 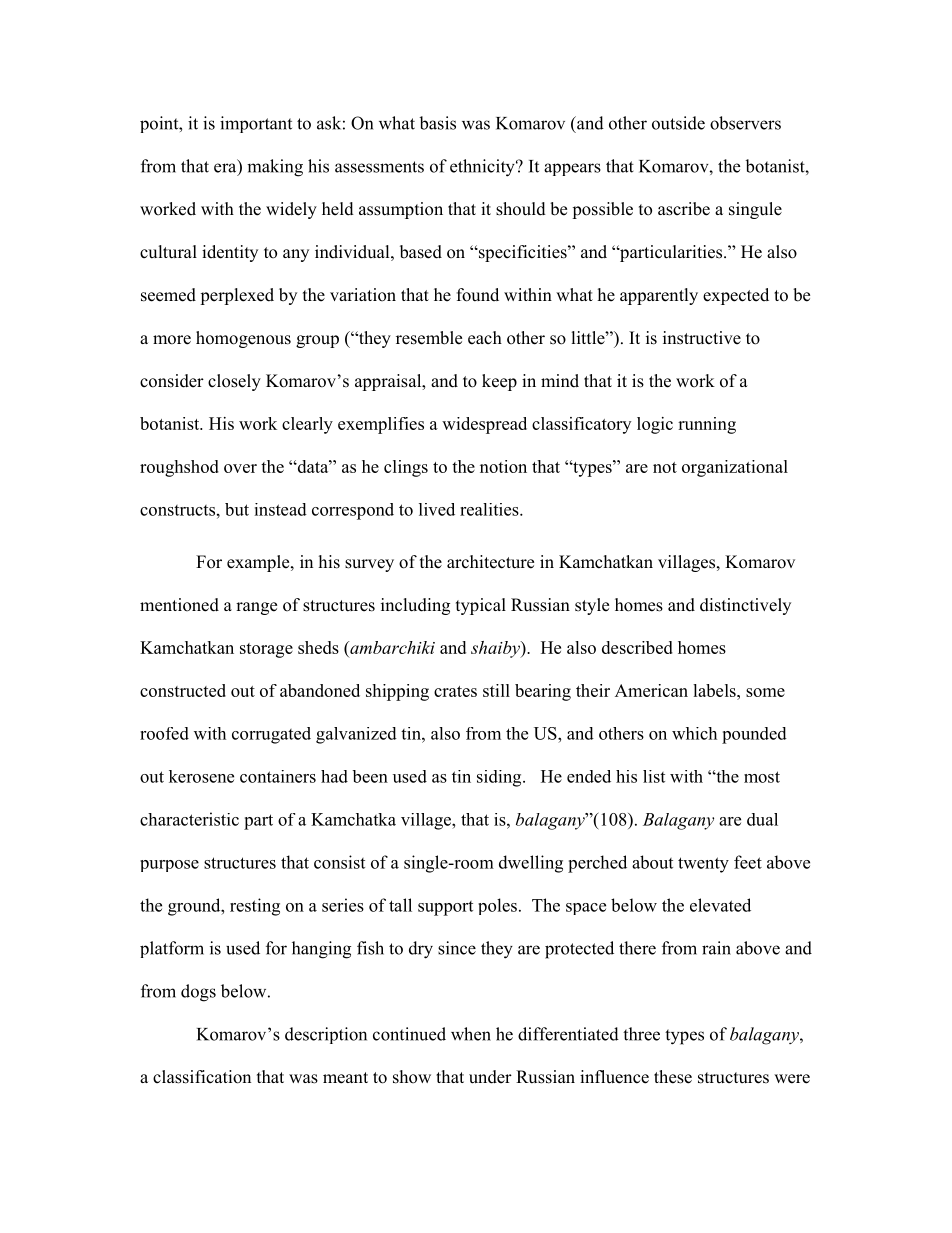 I want to click on range, so click(x=256, y=608).
